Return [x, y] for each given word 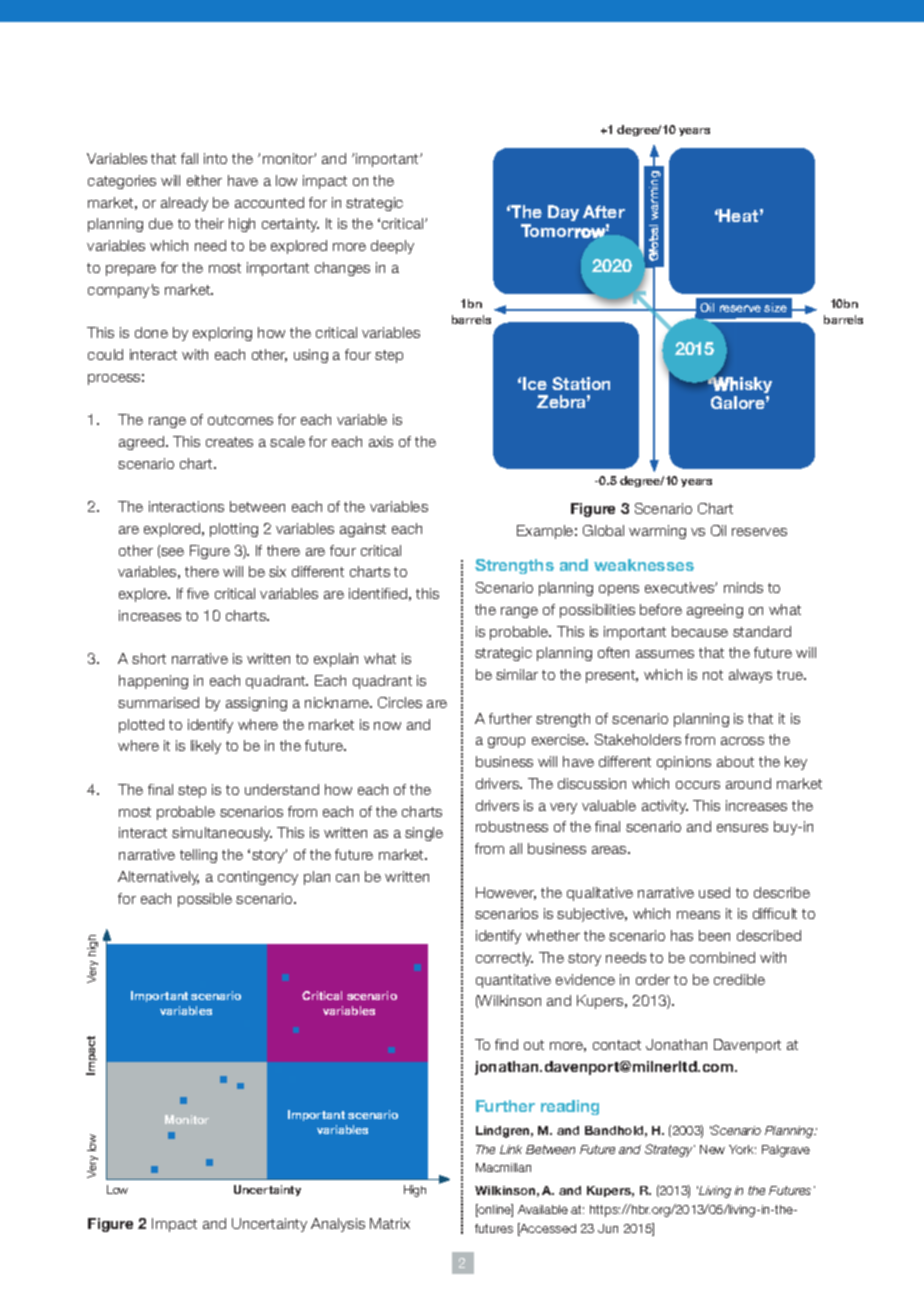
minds [743, 587]
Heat [738, 215]
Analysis [338, 1225]
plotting [234, 530]
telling [198, 856]
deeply [392, 247]
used [714, 892]
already [184, 204]
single [424, 834]
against [363, 530]
